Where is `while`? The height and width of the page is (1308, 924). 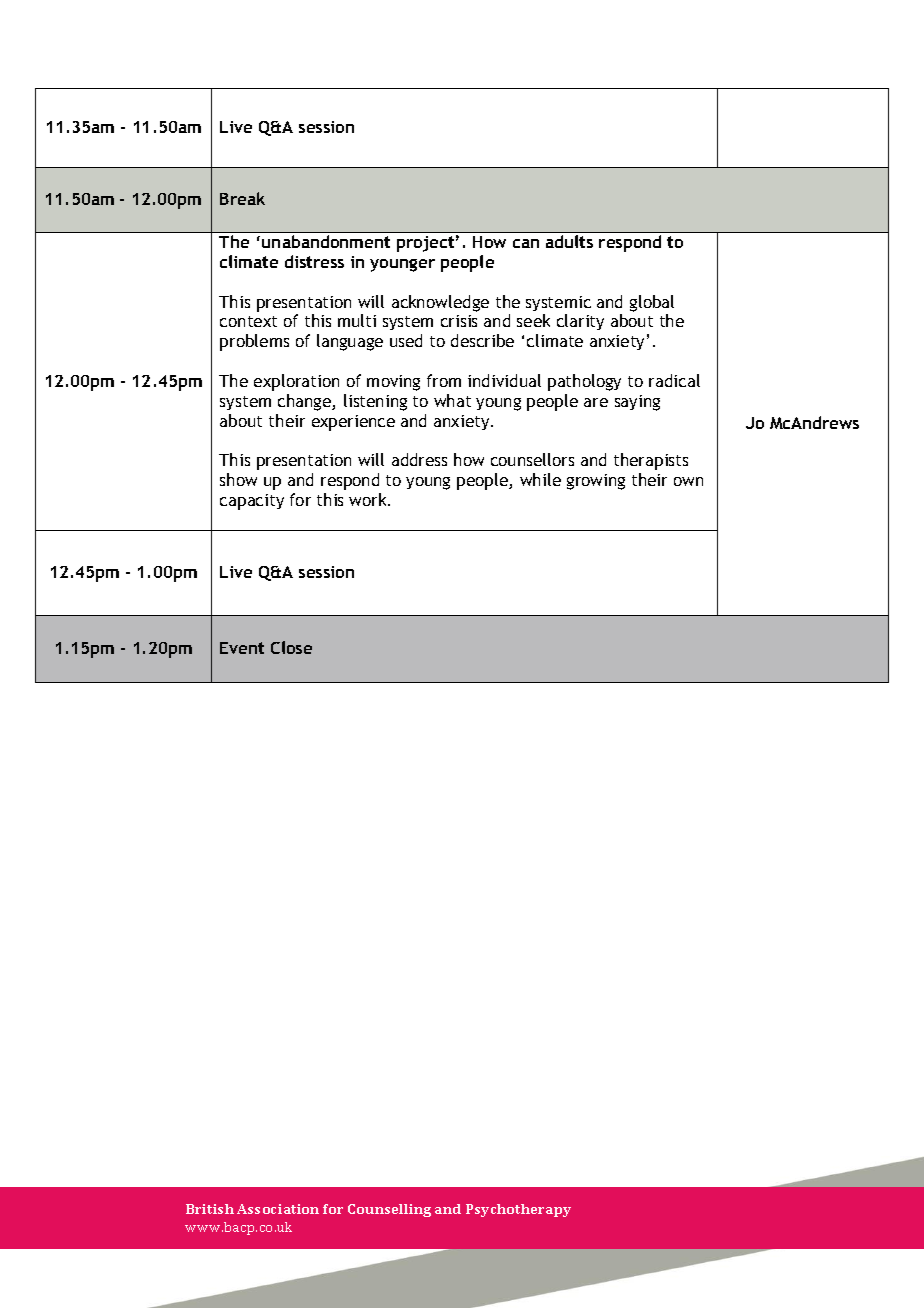 while is located at coordinates (540, 479).
